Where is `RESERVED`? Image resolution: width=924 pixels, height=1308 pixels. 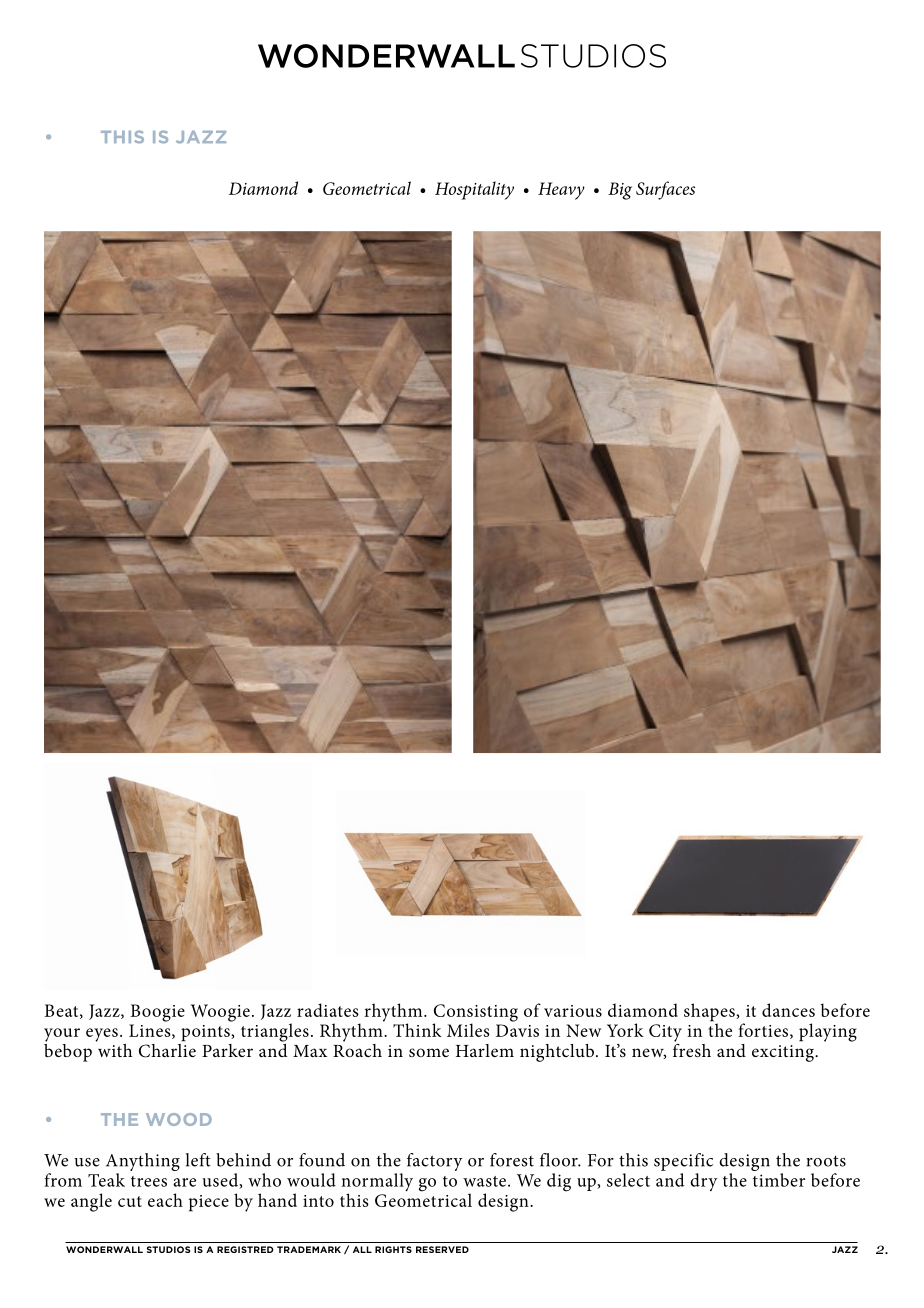 RESERVED is located at coordinates (442, 1249).
